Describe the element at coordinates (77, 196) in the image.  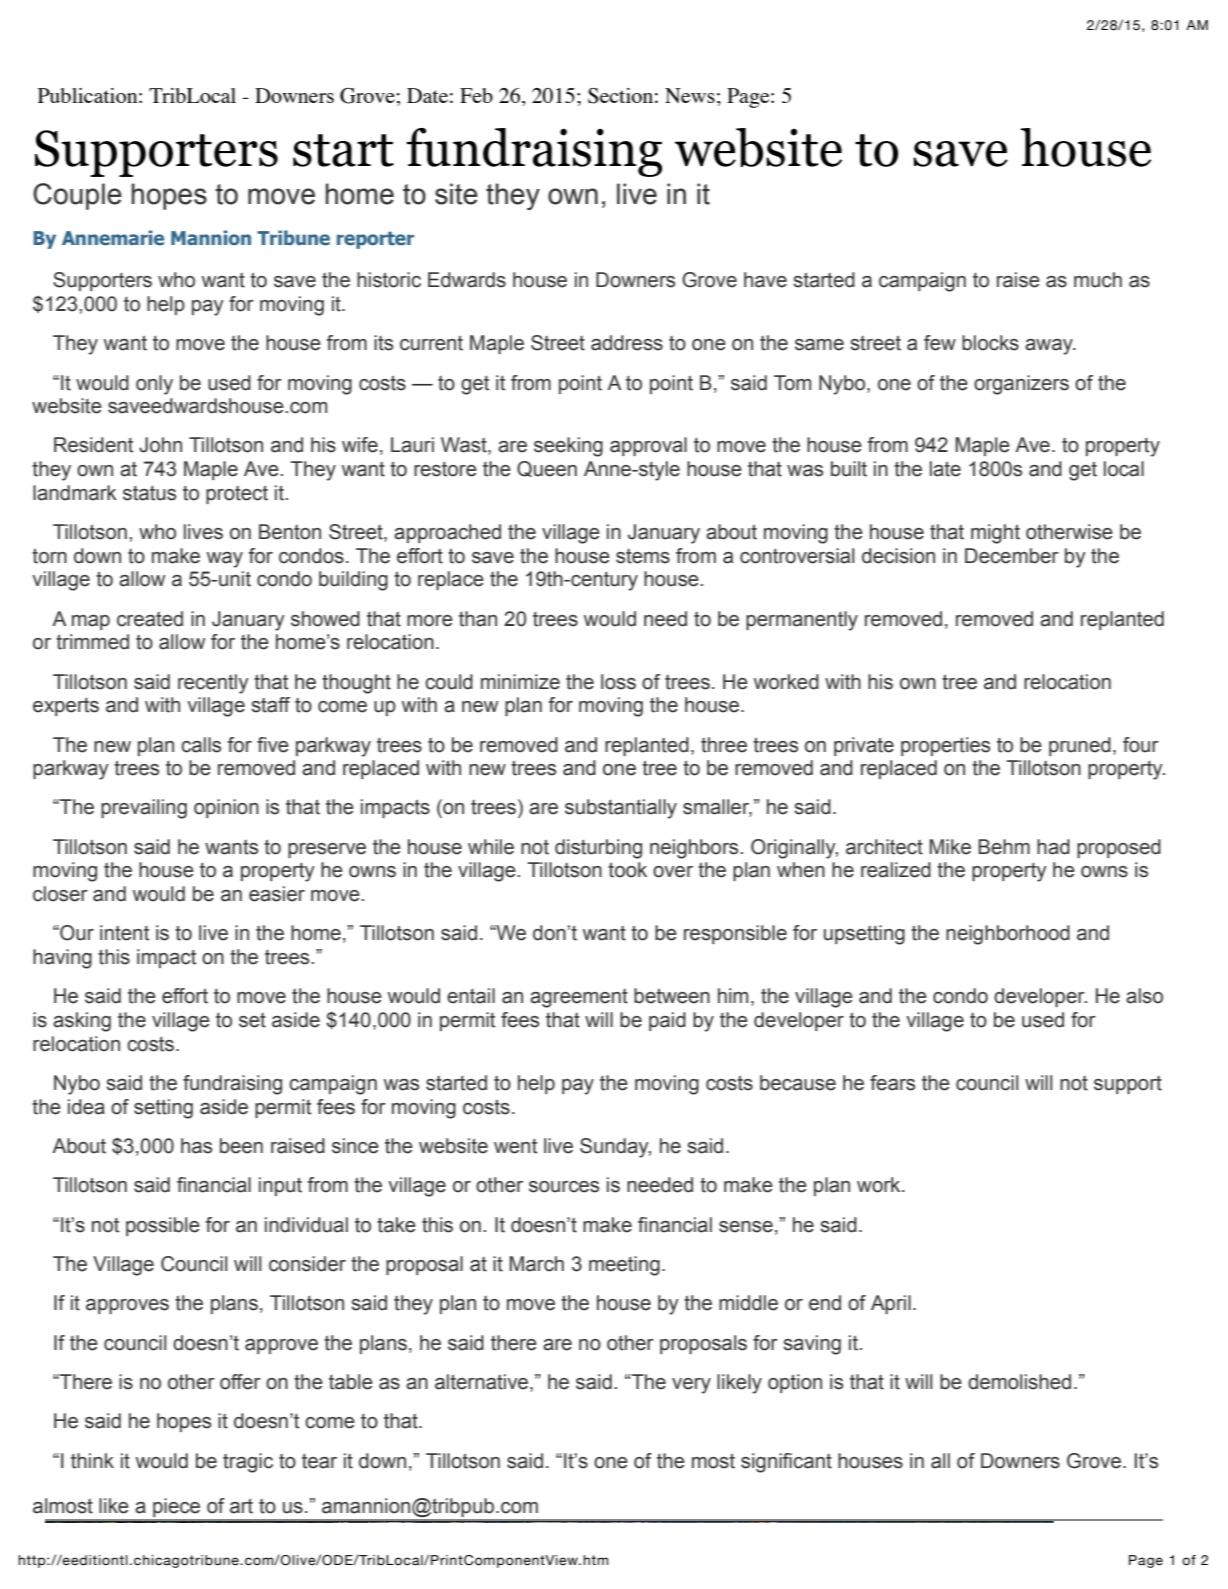
I see `Couple` at that location.
